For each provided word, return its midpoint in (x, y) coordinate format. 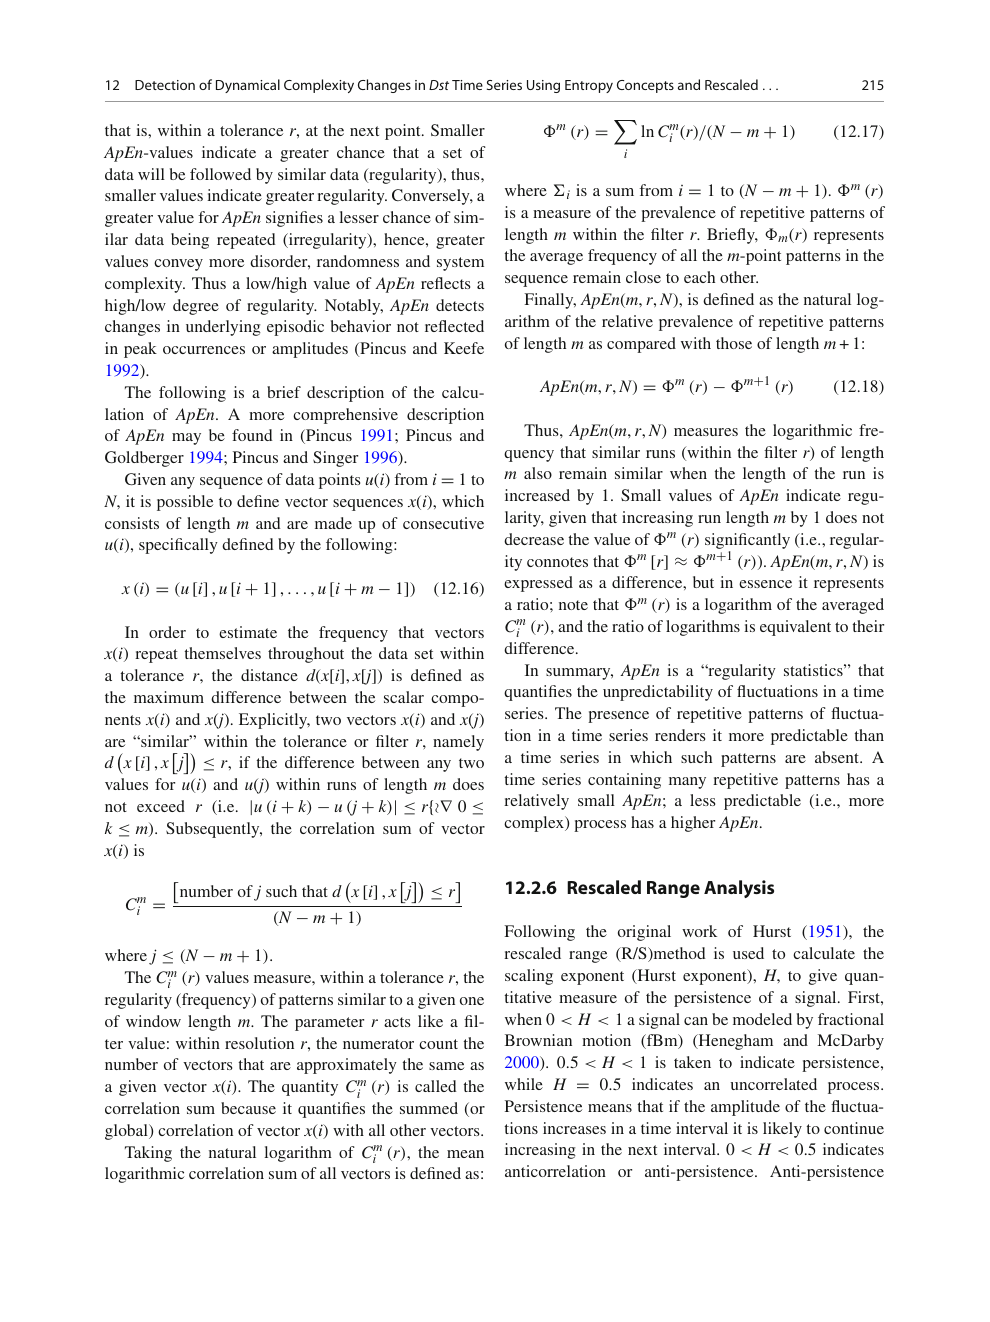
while (524, 1084)
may (186, 439)
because (248, 1108)
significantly (747, 542)
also (538, 473)
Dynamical (248, 86)
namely (458, 743)
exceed (161, 806)
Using (543, 86)
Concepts (645, 86)
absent (838, 757)
